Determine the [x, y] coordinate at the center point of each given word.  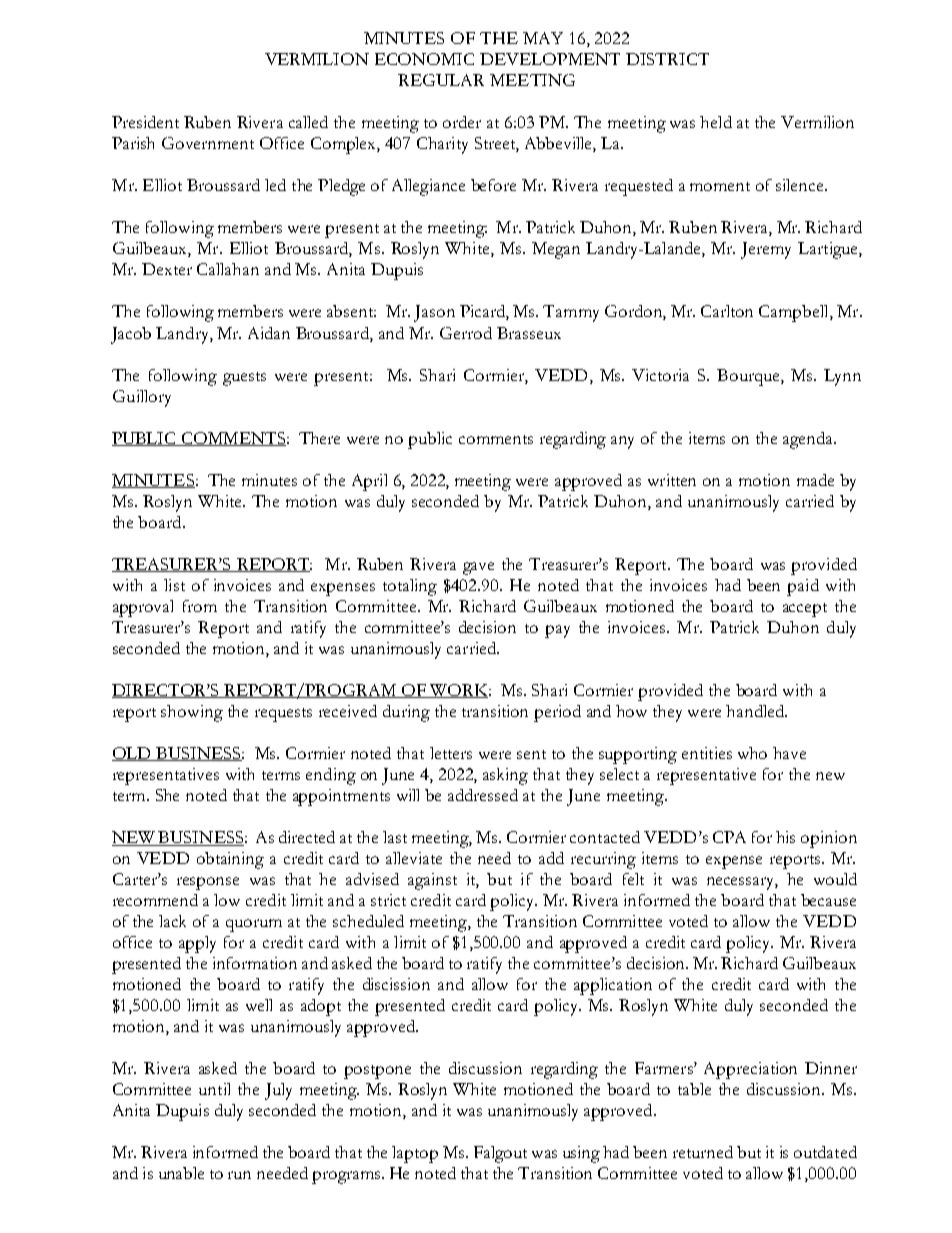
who [752, 753]
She [167, 795]
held [716, 122]
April [369, 482]
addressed [483, 795]
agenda [809, 440]
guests [244, 379]
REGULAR [441, 80]
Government [208, 143]
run [239, 1175]
